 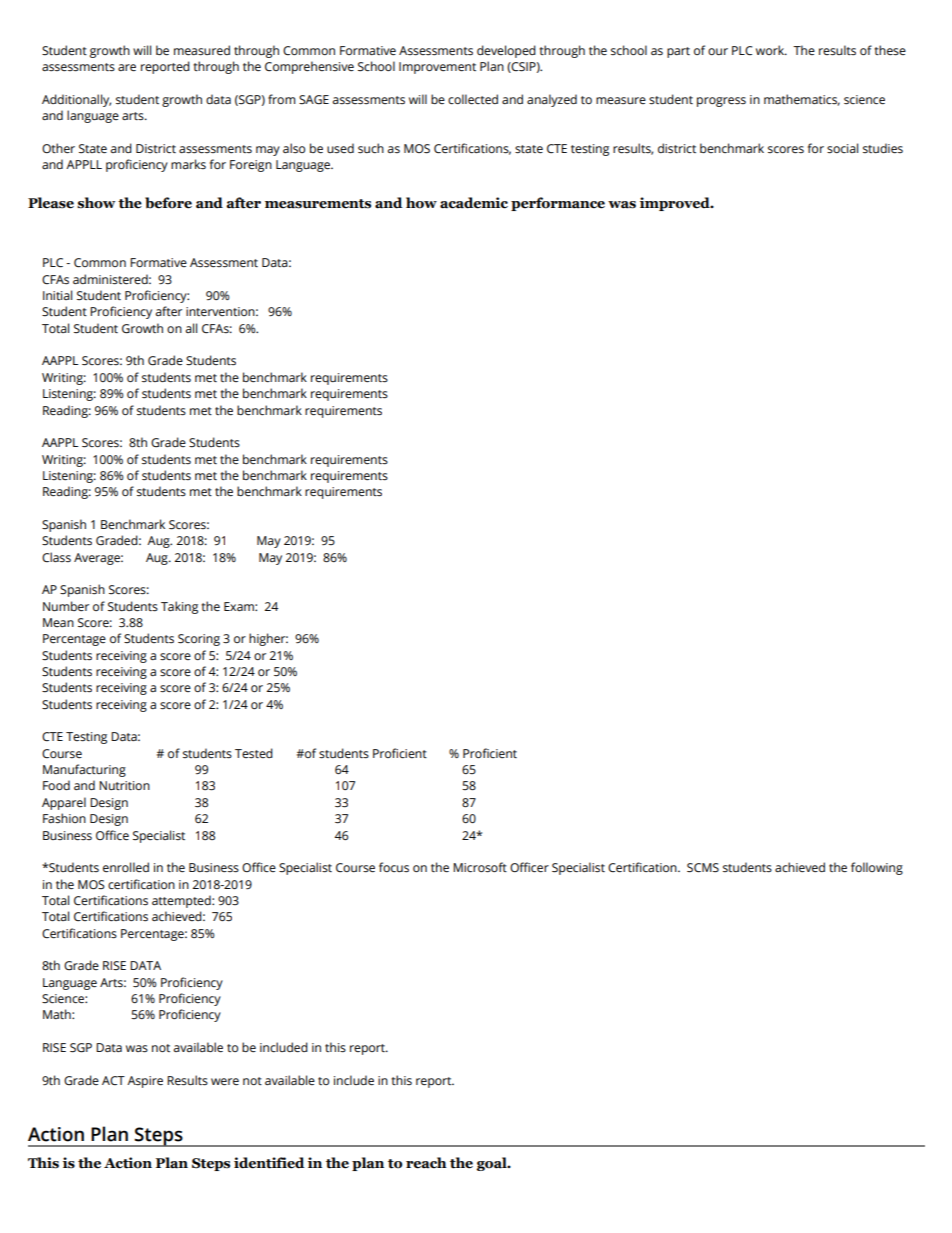 What do you see at coordinates (473, 99) in the image?
I see `collected` at bounding box center [473, 99].
